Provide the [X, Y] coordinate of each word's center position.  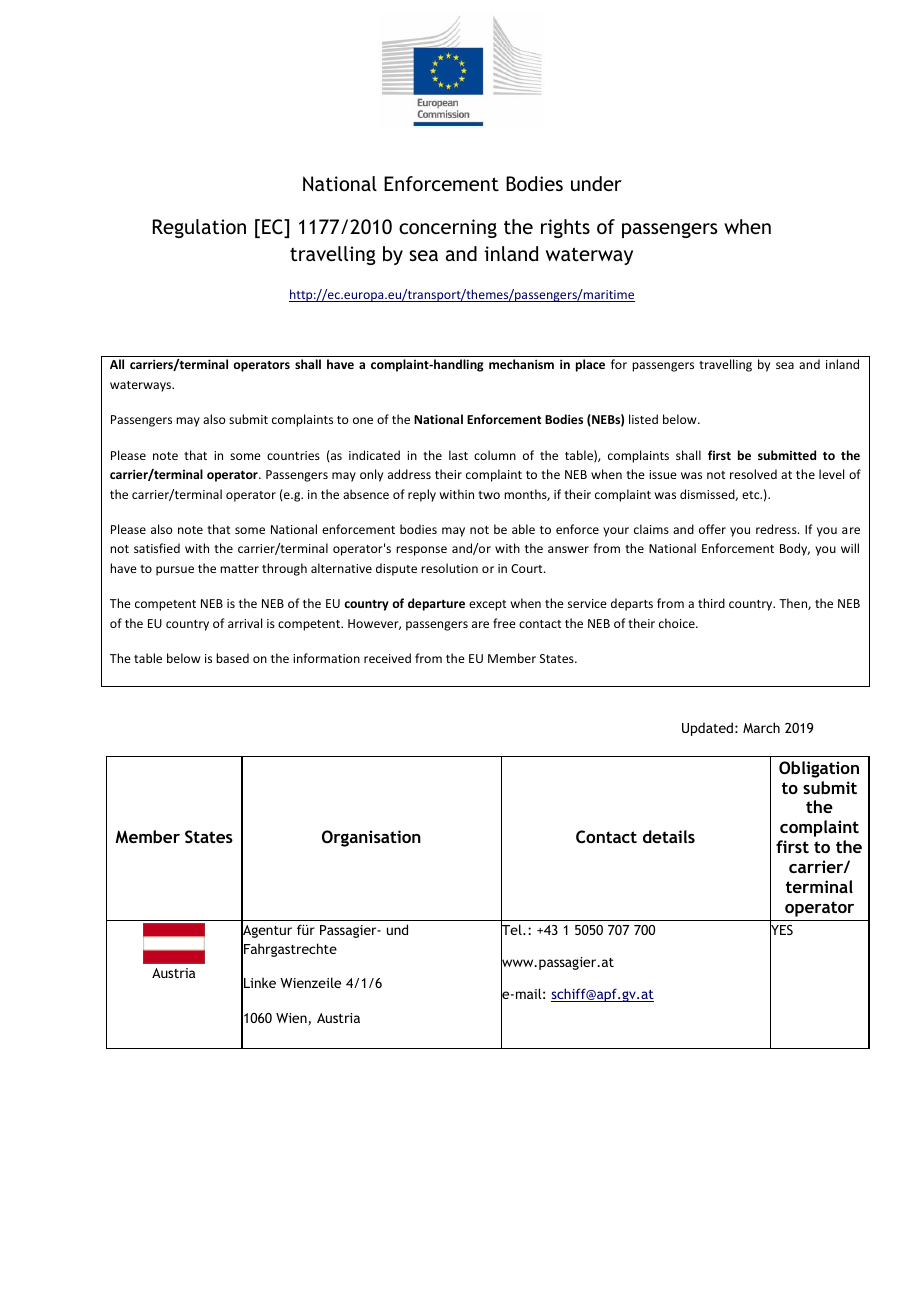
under [596, 183]
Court [528, 568]
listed [643, 419]
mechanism [521, 364]
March [761, 727]
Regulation [199, 228]
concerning [448, 228]
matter [239, 569]
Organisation [371, 838]
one [363, 420]
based [232, 658]
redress [777, 529]
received [387, 658]
